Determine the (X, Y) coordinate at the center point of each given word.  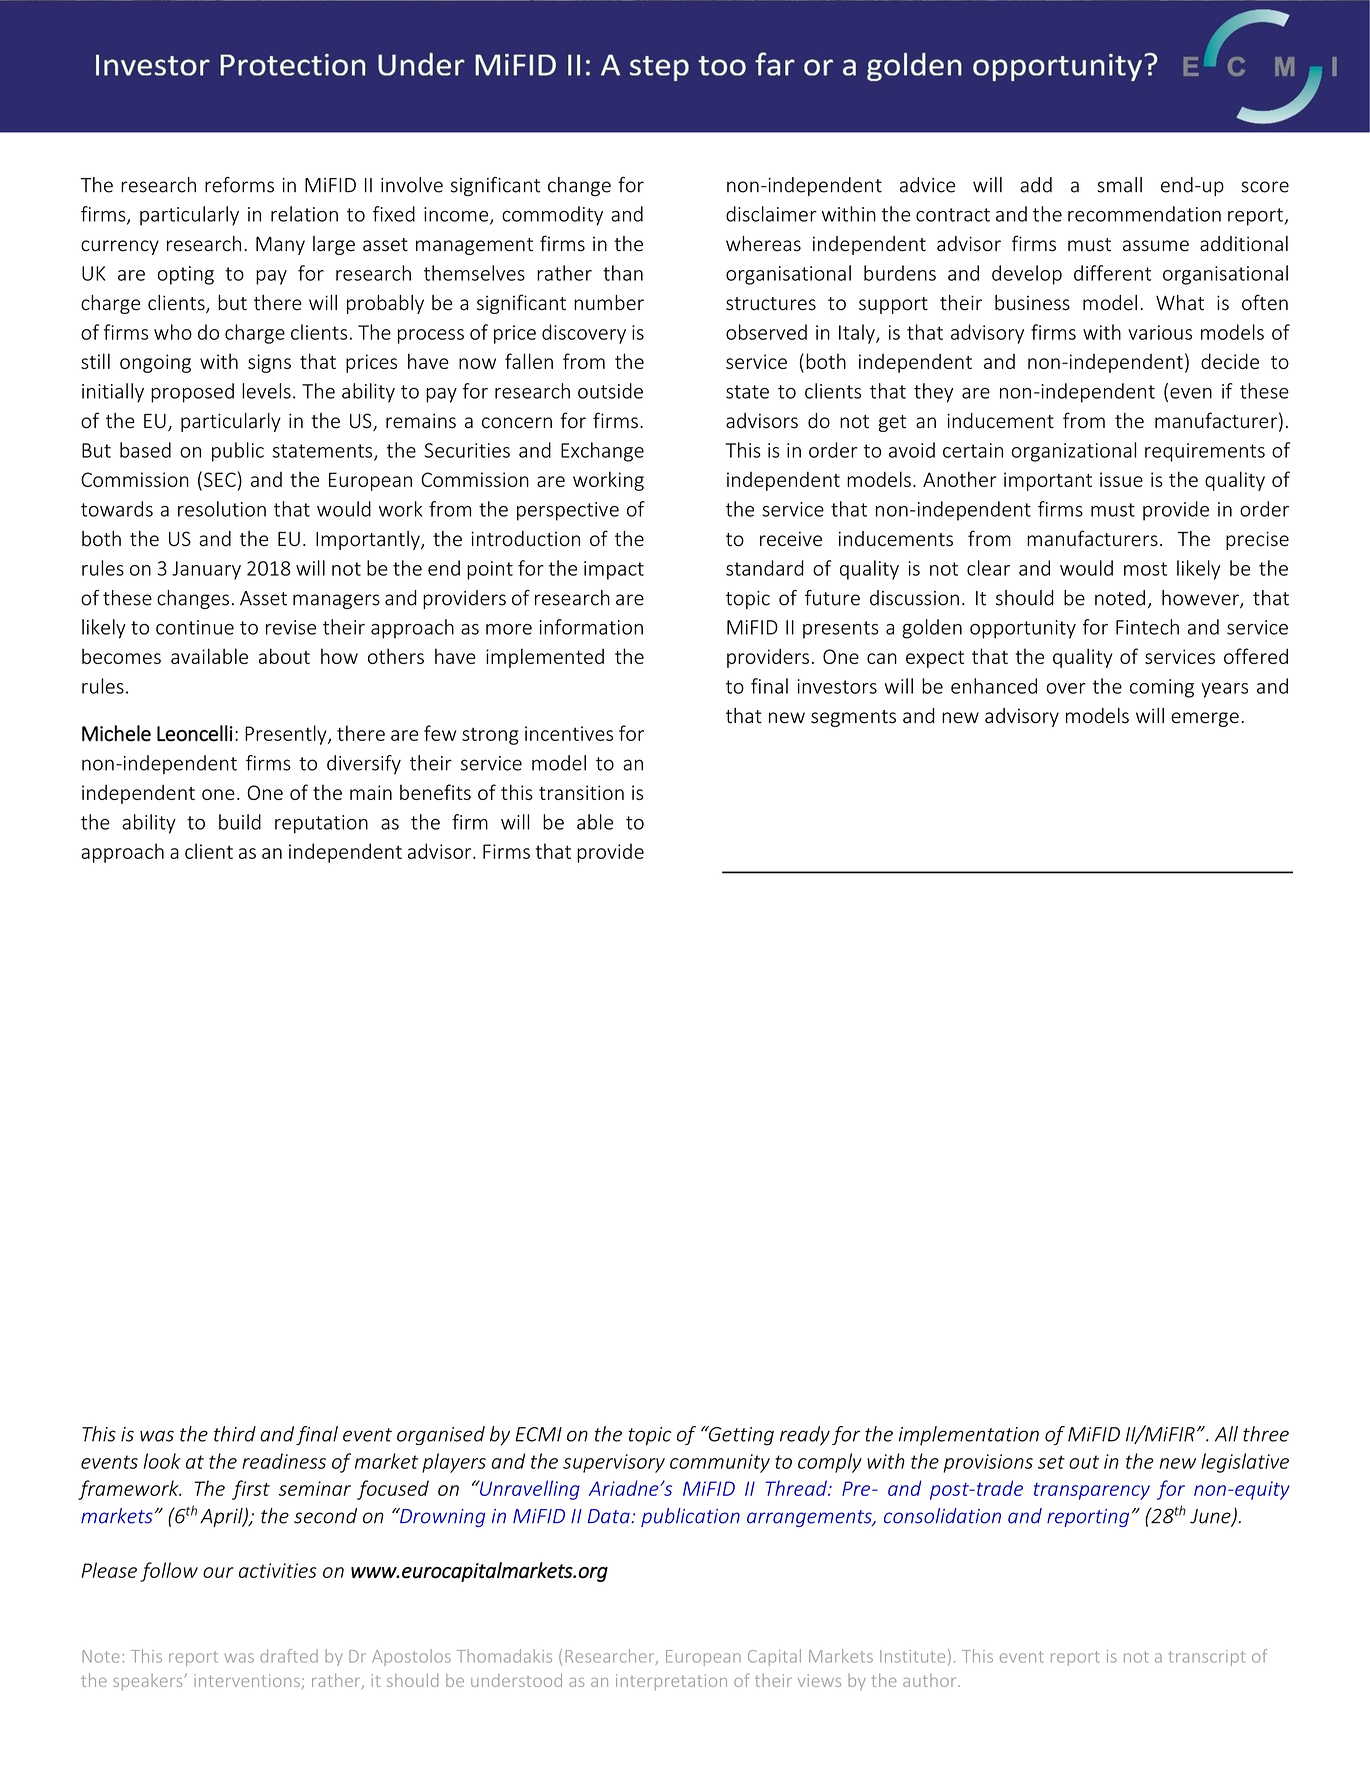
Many (280, 246)
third (235, 1434)
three (1266, 1434)
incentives (569, 733)
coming (1162, 688)
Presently (287, 735)
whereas (763, 244)
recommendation (1144, 214)
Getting (740, 1436)
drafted (289, 1656)
